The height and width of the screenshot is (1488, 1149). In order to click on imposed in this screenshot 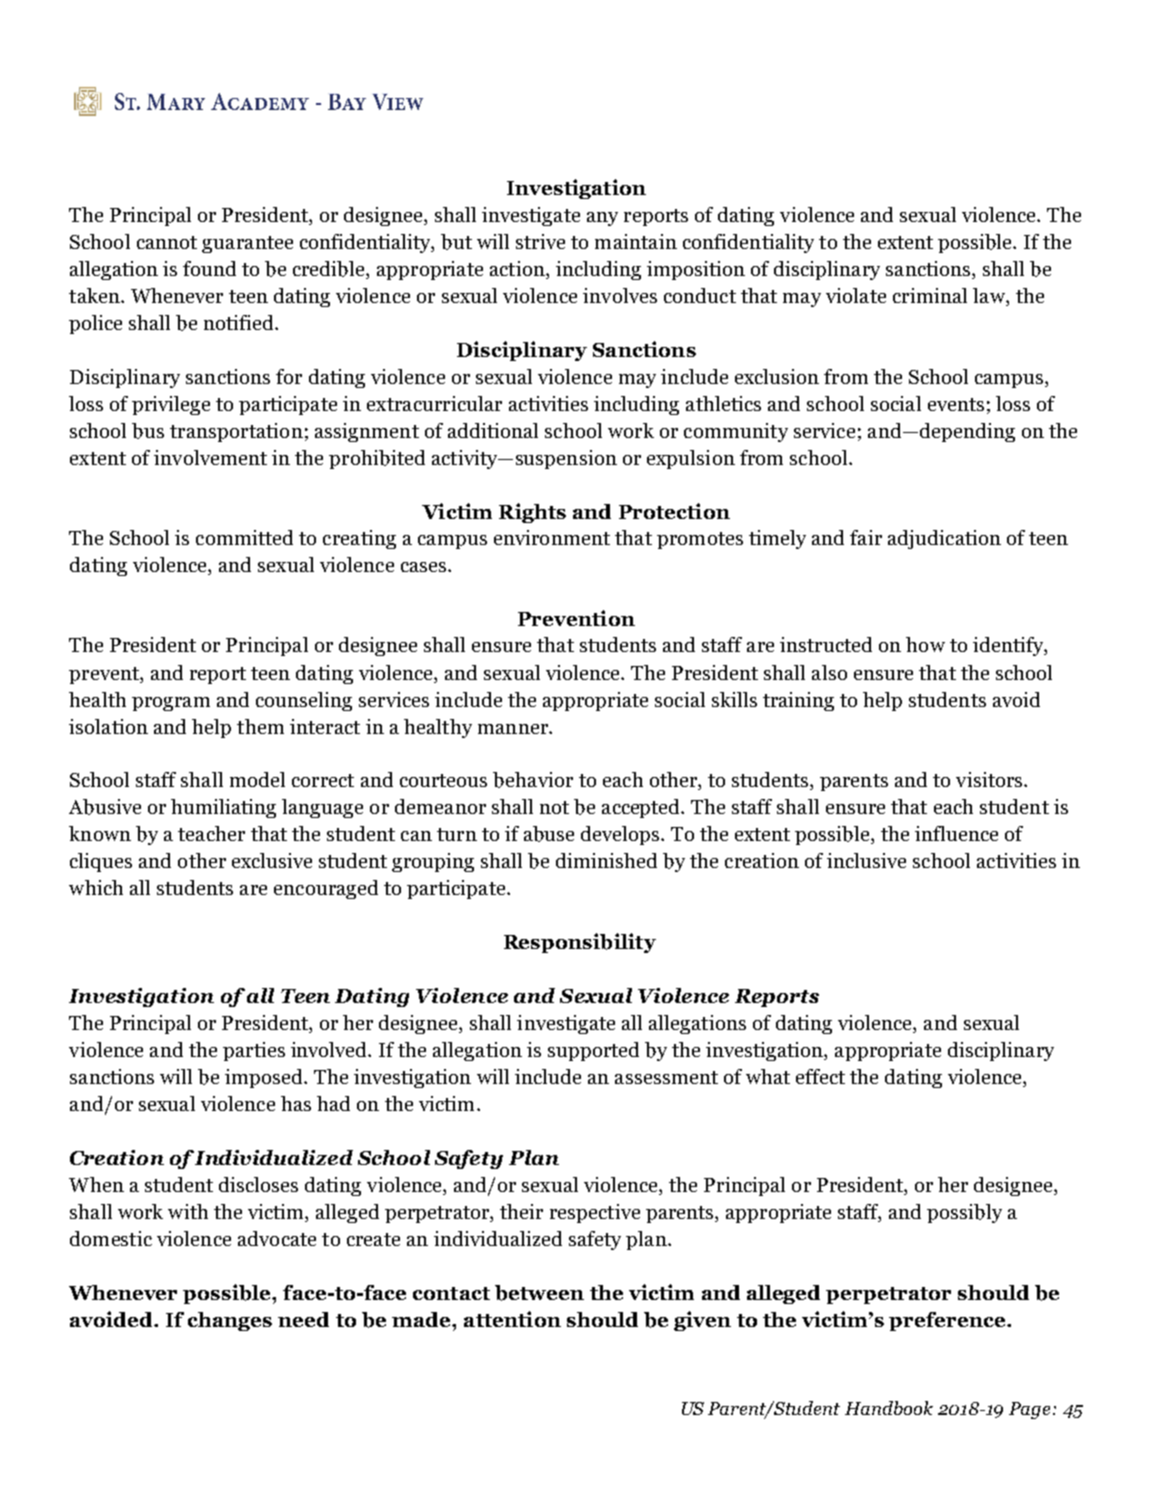, I will do `click(265, 1078)`.
